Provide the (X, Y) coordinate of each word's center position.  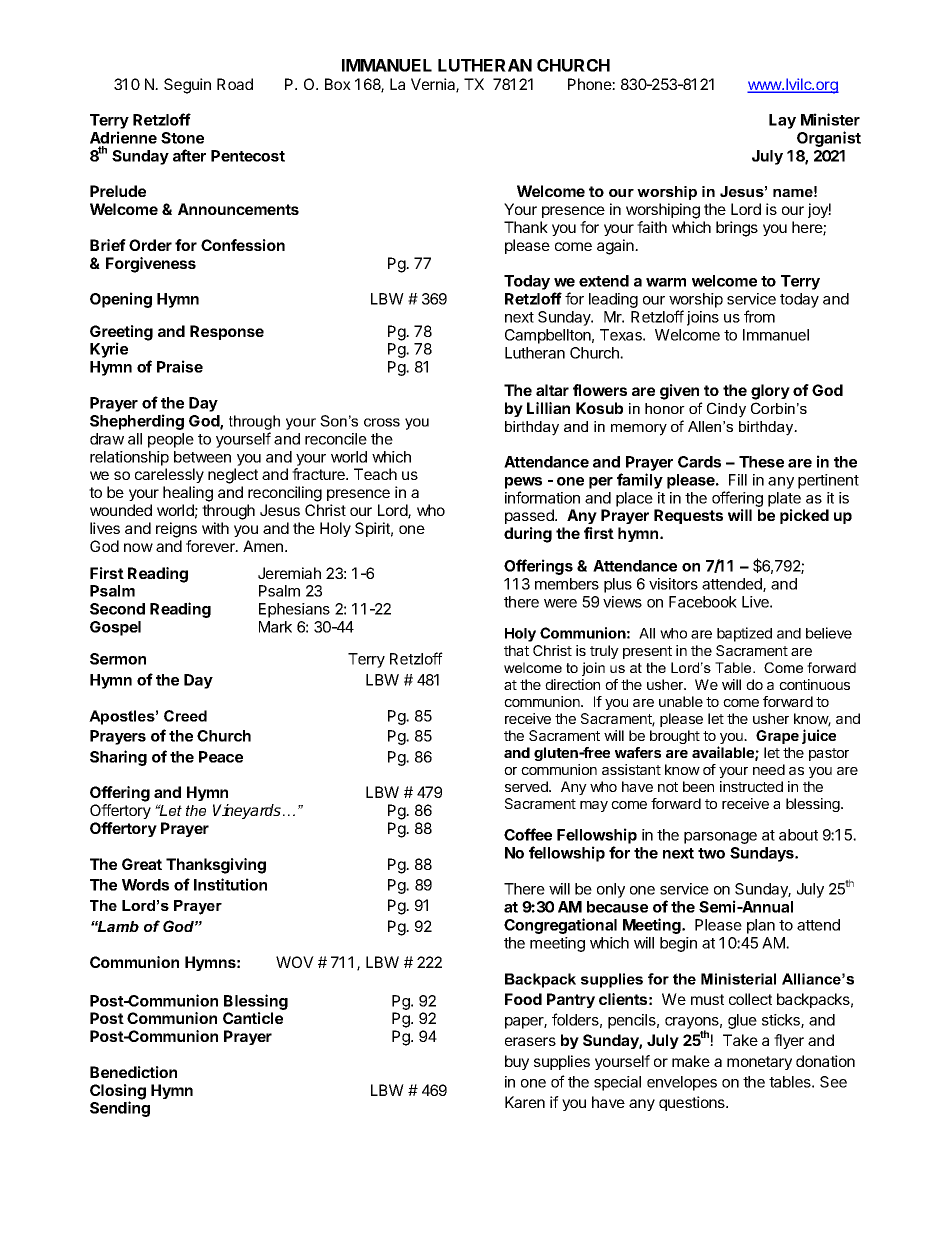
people (171, 440)
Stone (182, 138)
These (761, 462)
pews (523, 483)
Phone (590, 84)
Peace (221, 757)
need (769, 769)
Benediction (133, 1072)
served (527, 786)
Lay (782, 121)
